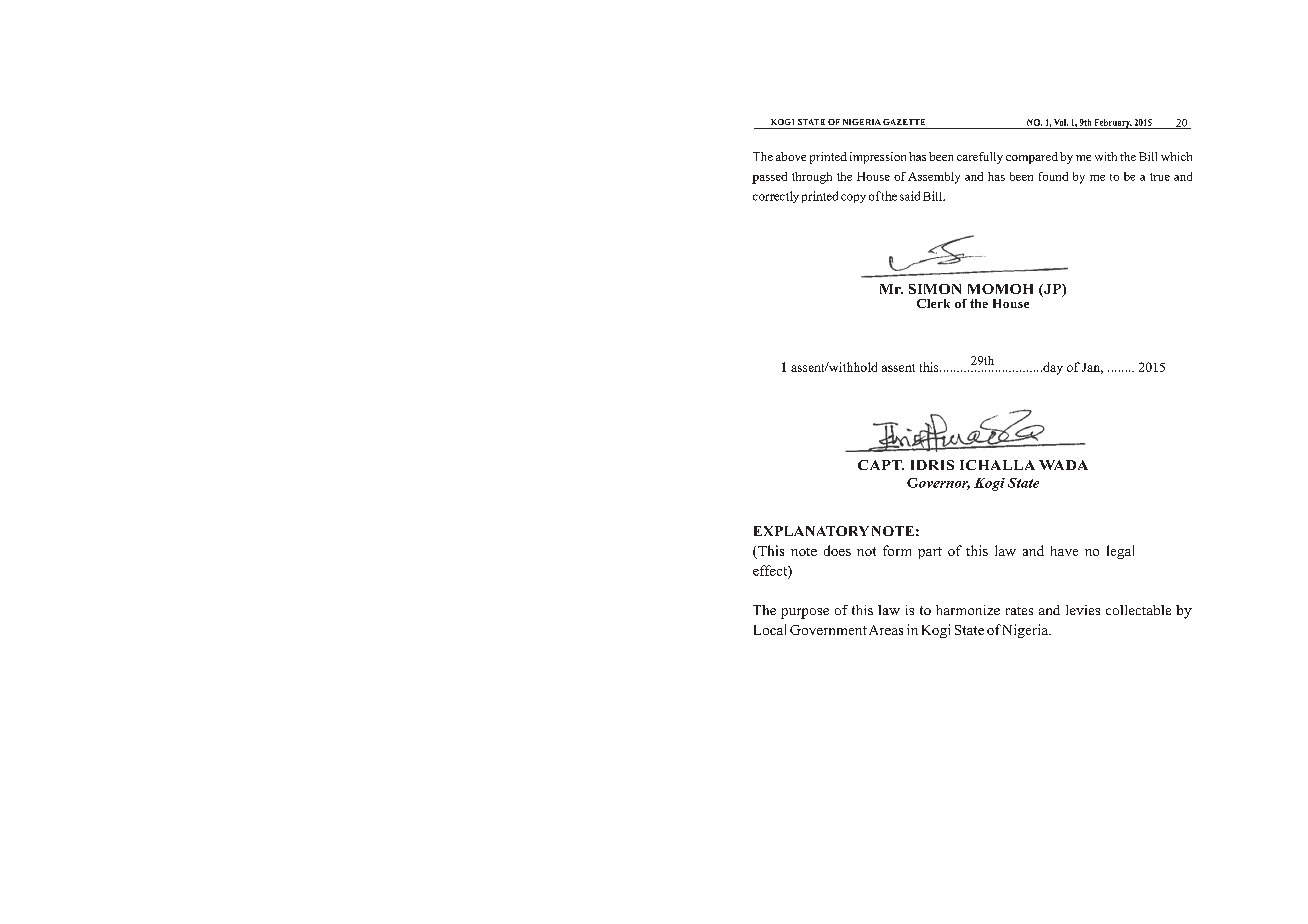 This screenshot has height=924, width=1308. I want to click on February, so click(1112, 124).
